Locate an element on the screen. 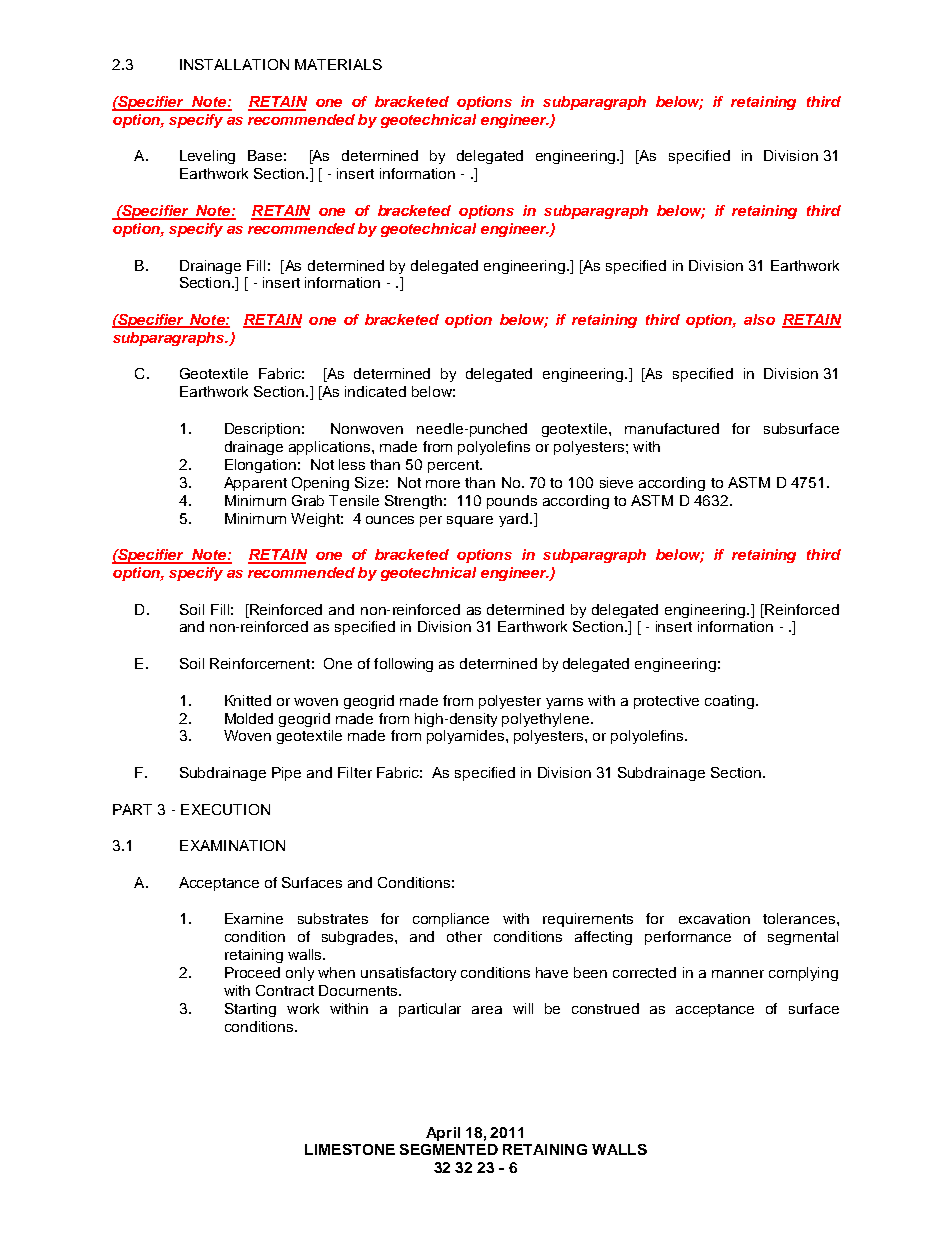  indicated is located at coordinates (375, 391).
